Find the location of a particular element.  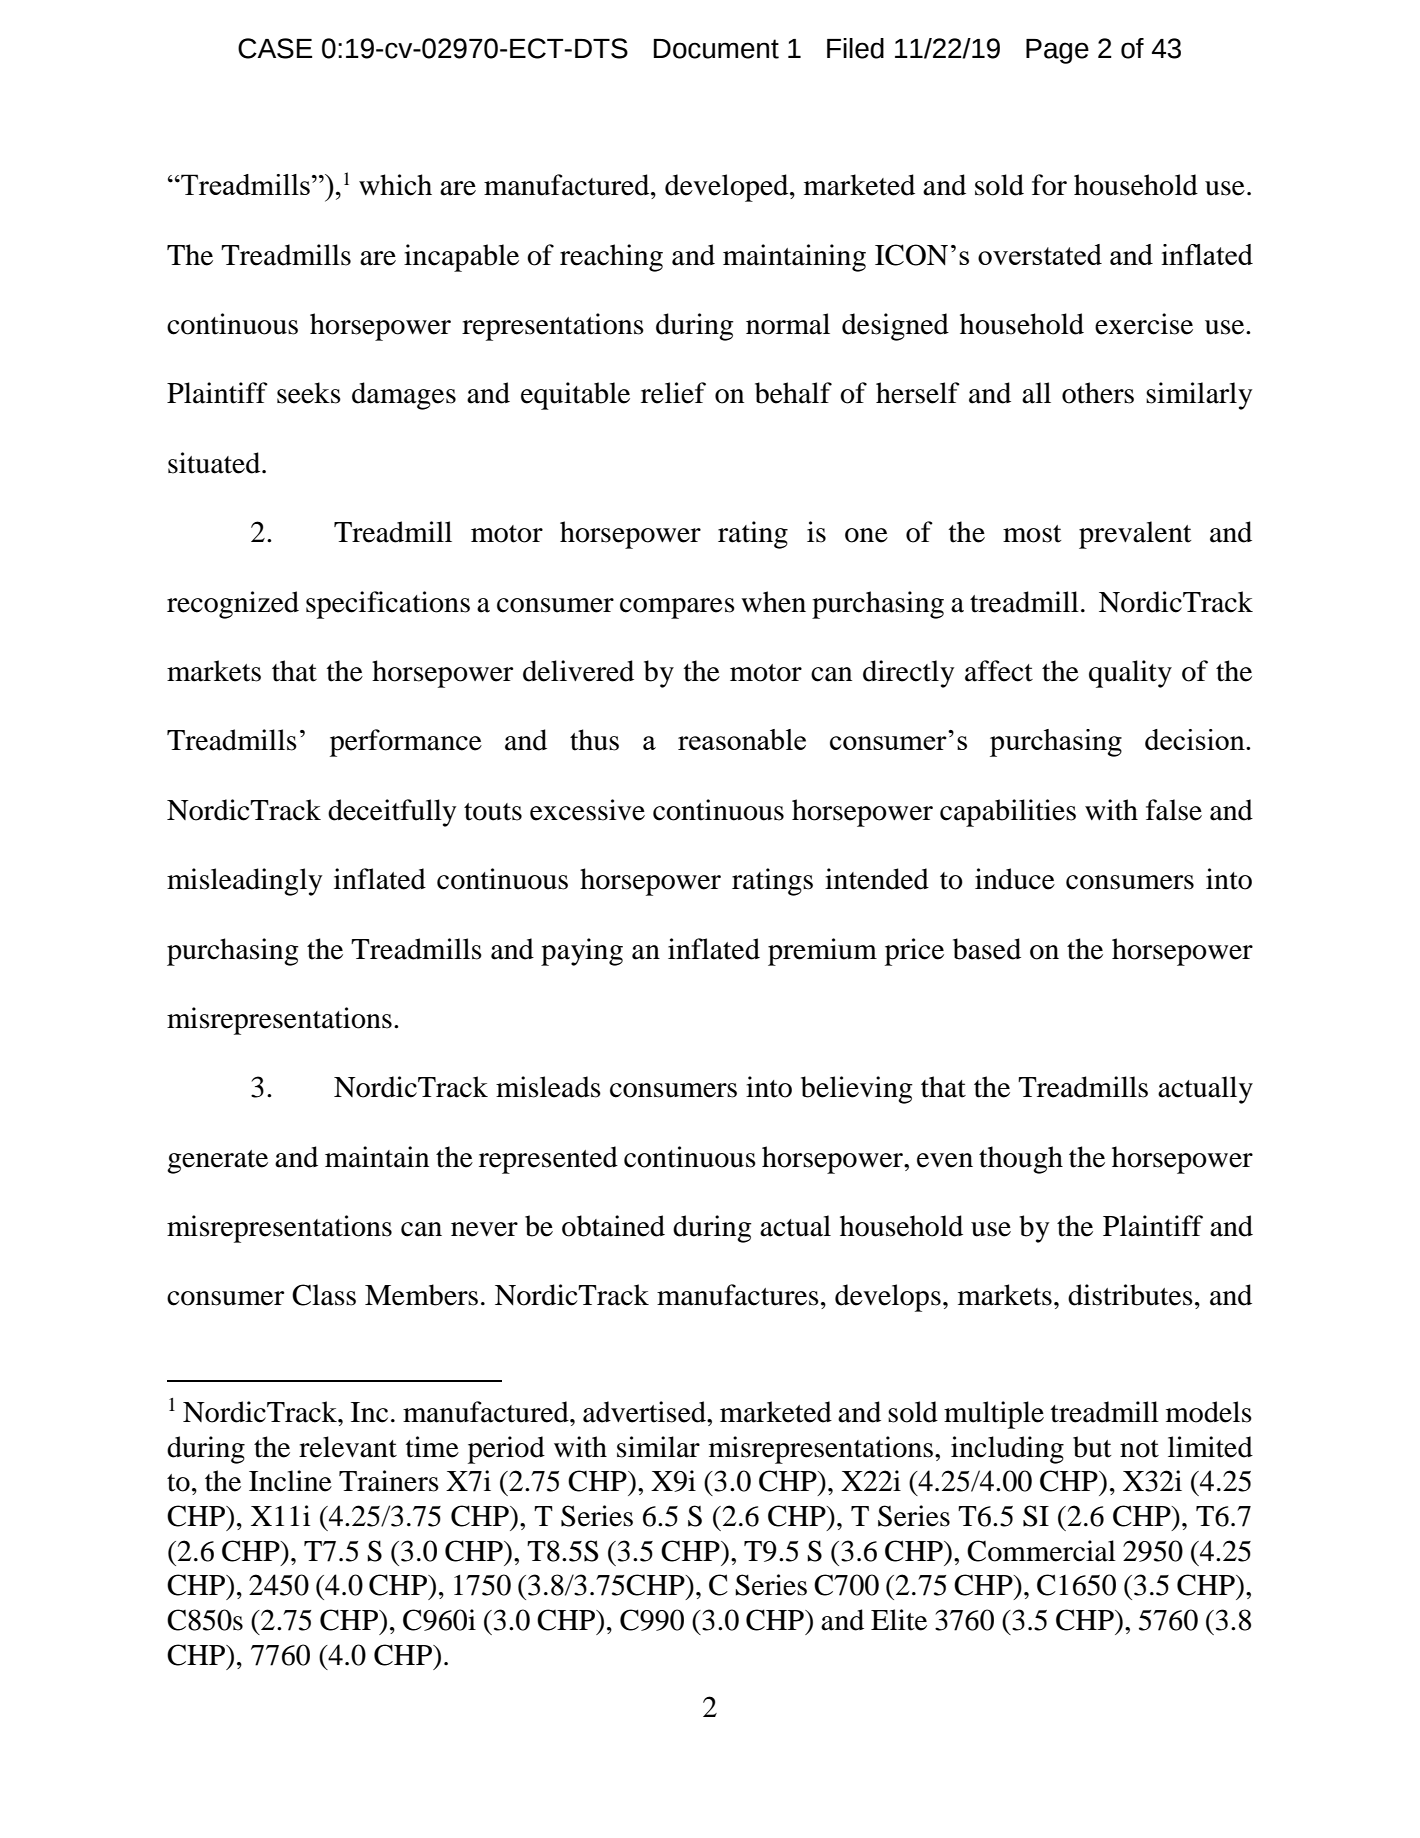

Incline is located at coordinates (290, 1481).
